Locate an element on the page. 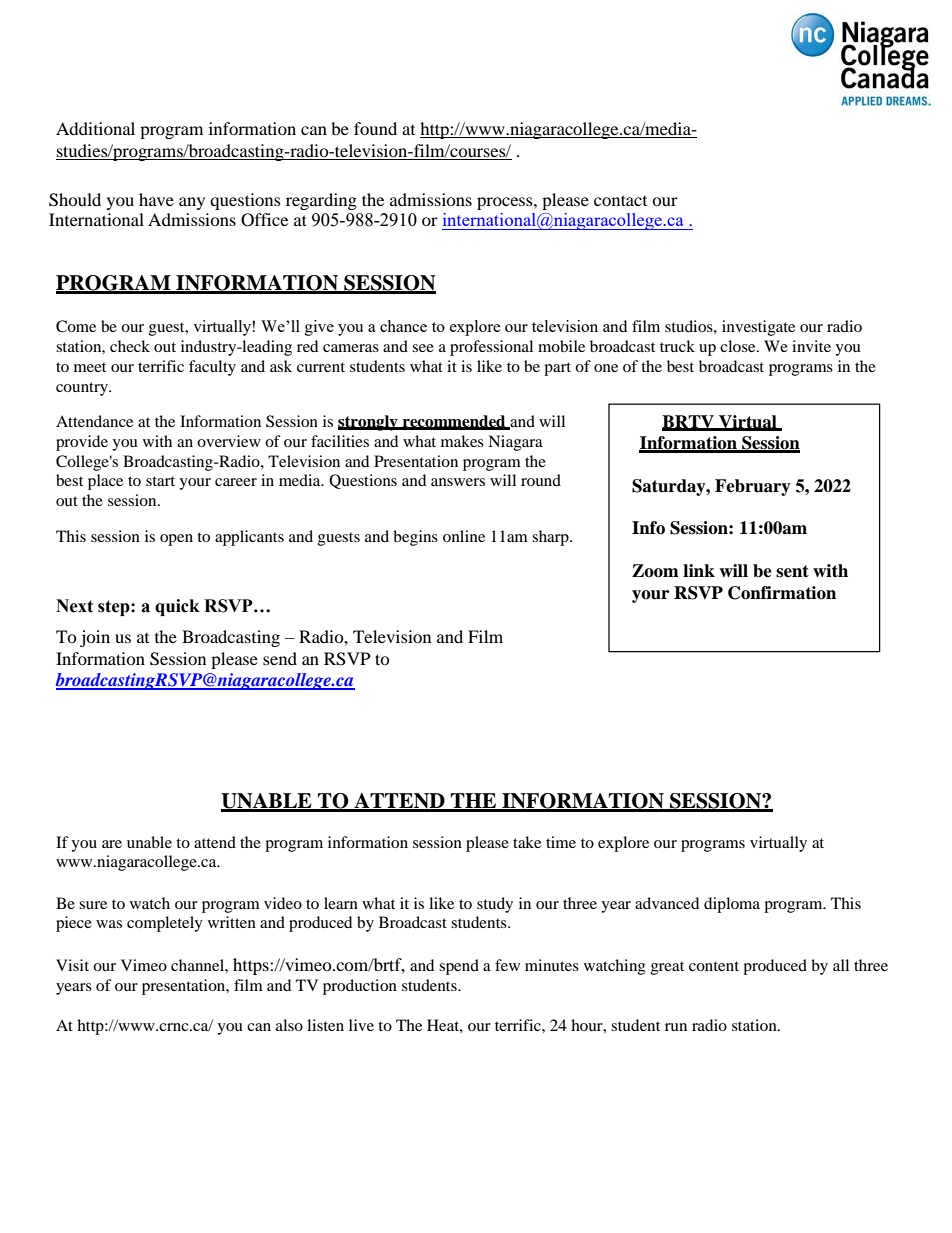 This page has height=1233, width=952. spend is located at coordinates (459, 967).
